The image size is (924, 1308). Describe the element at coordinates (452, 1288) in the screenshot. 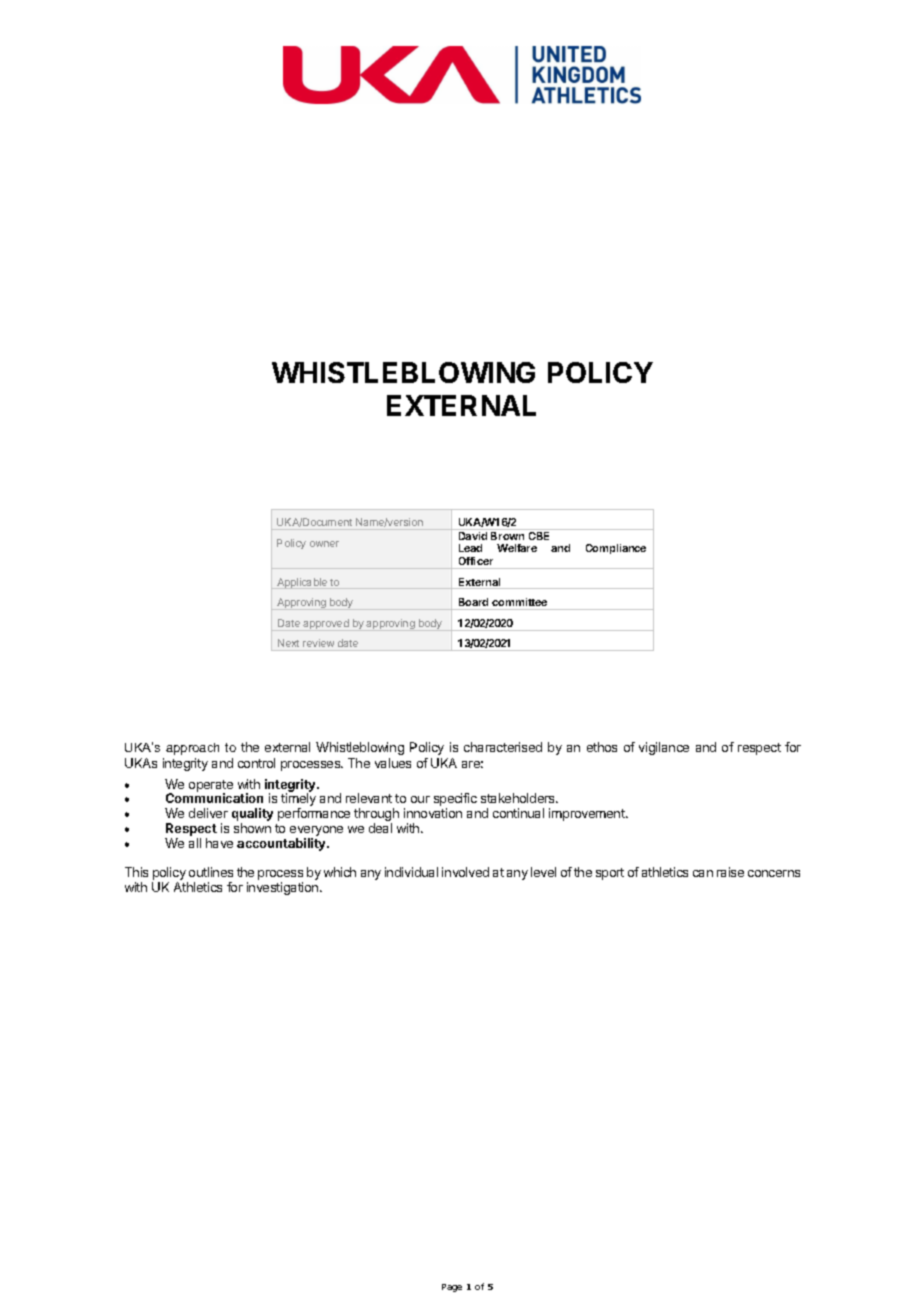

I see `Page` at that location.
